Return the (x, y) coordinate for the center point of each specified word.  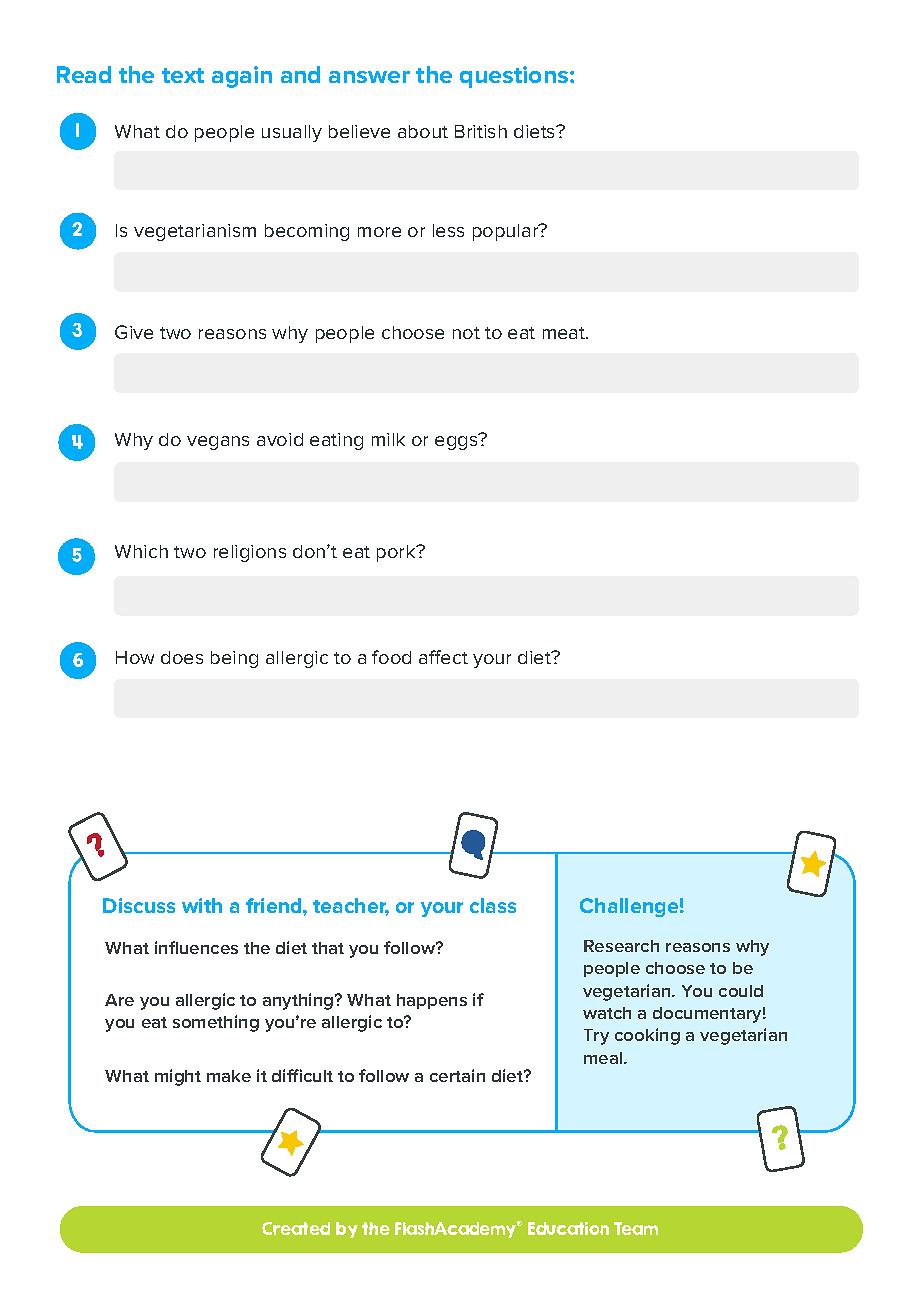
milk (388, 439)
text (183, 75)
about (423, 131)
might (178, 1077)
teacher (351, 907)
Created (296, 1228)
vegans (218, 443)
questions (515, 77)
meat (565, 333)
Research (621, 946)
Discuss (139, 905)
